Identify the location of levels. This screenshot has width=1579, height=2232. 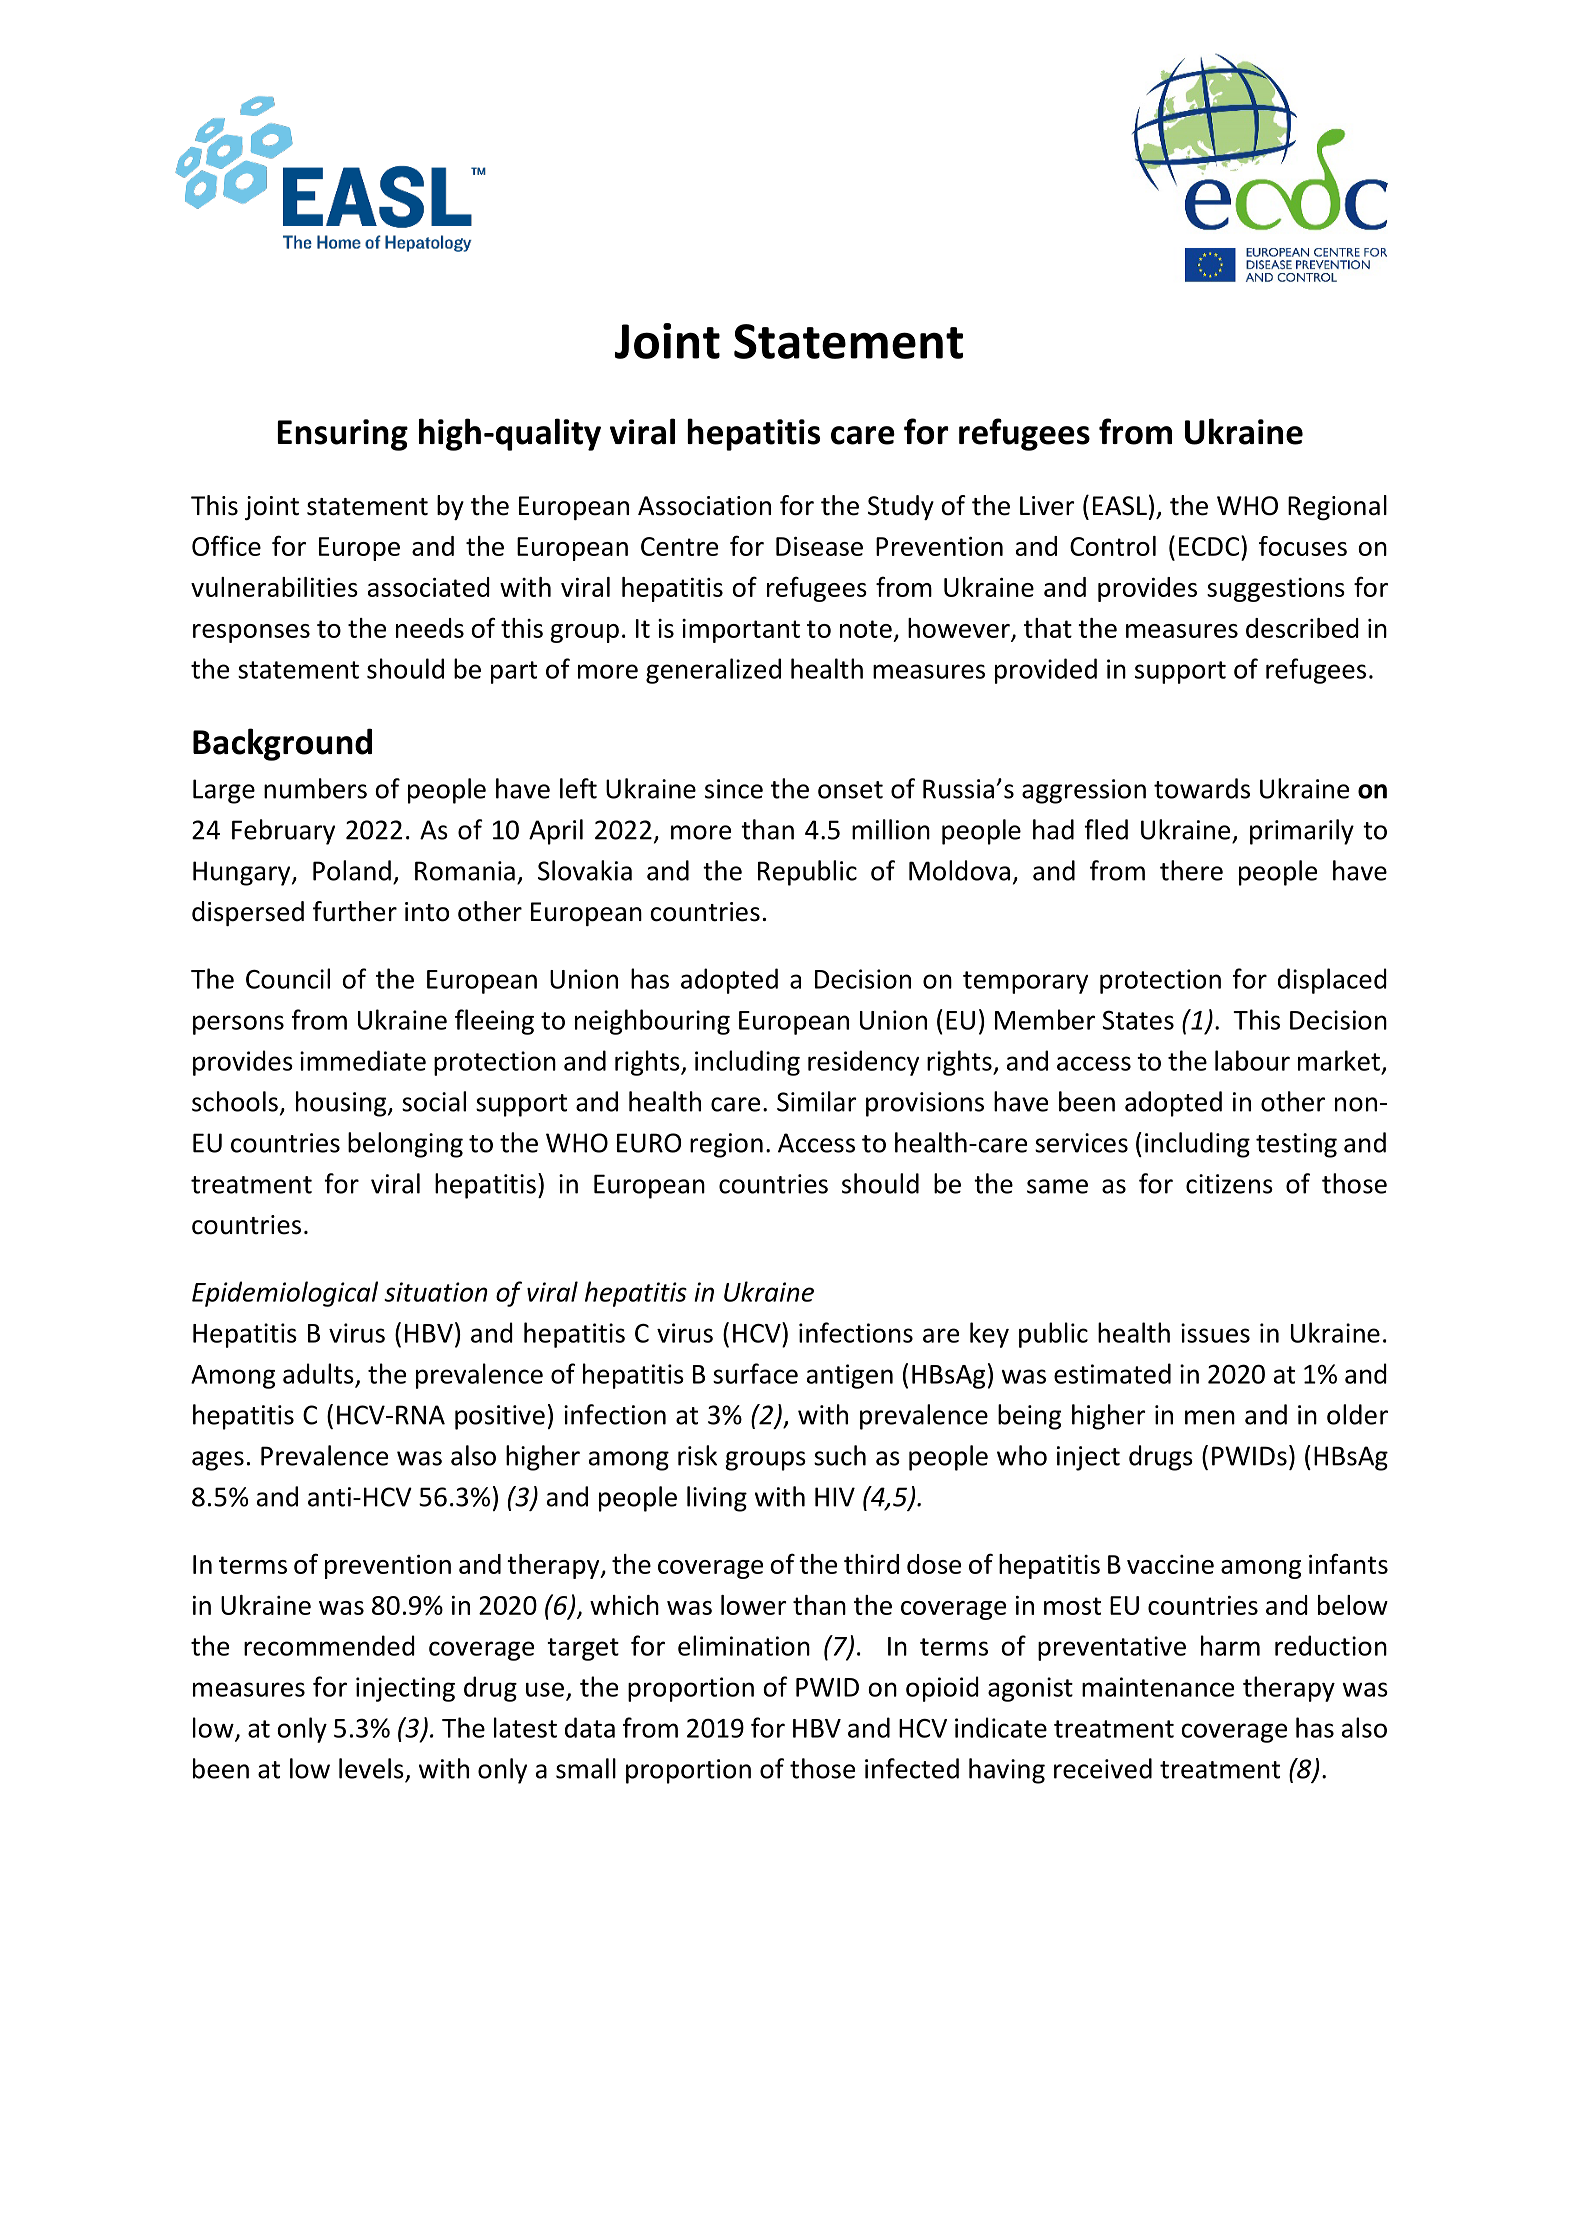
(371, 1768).
